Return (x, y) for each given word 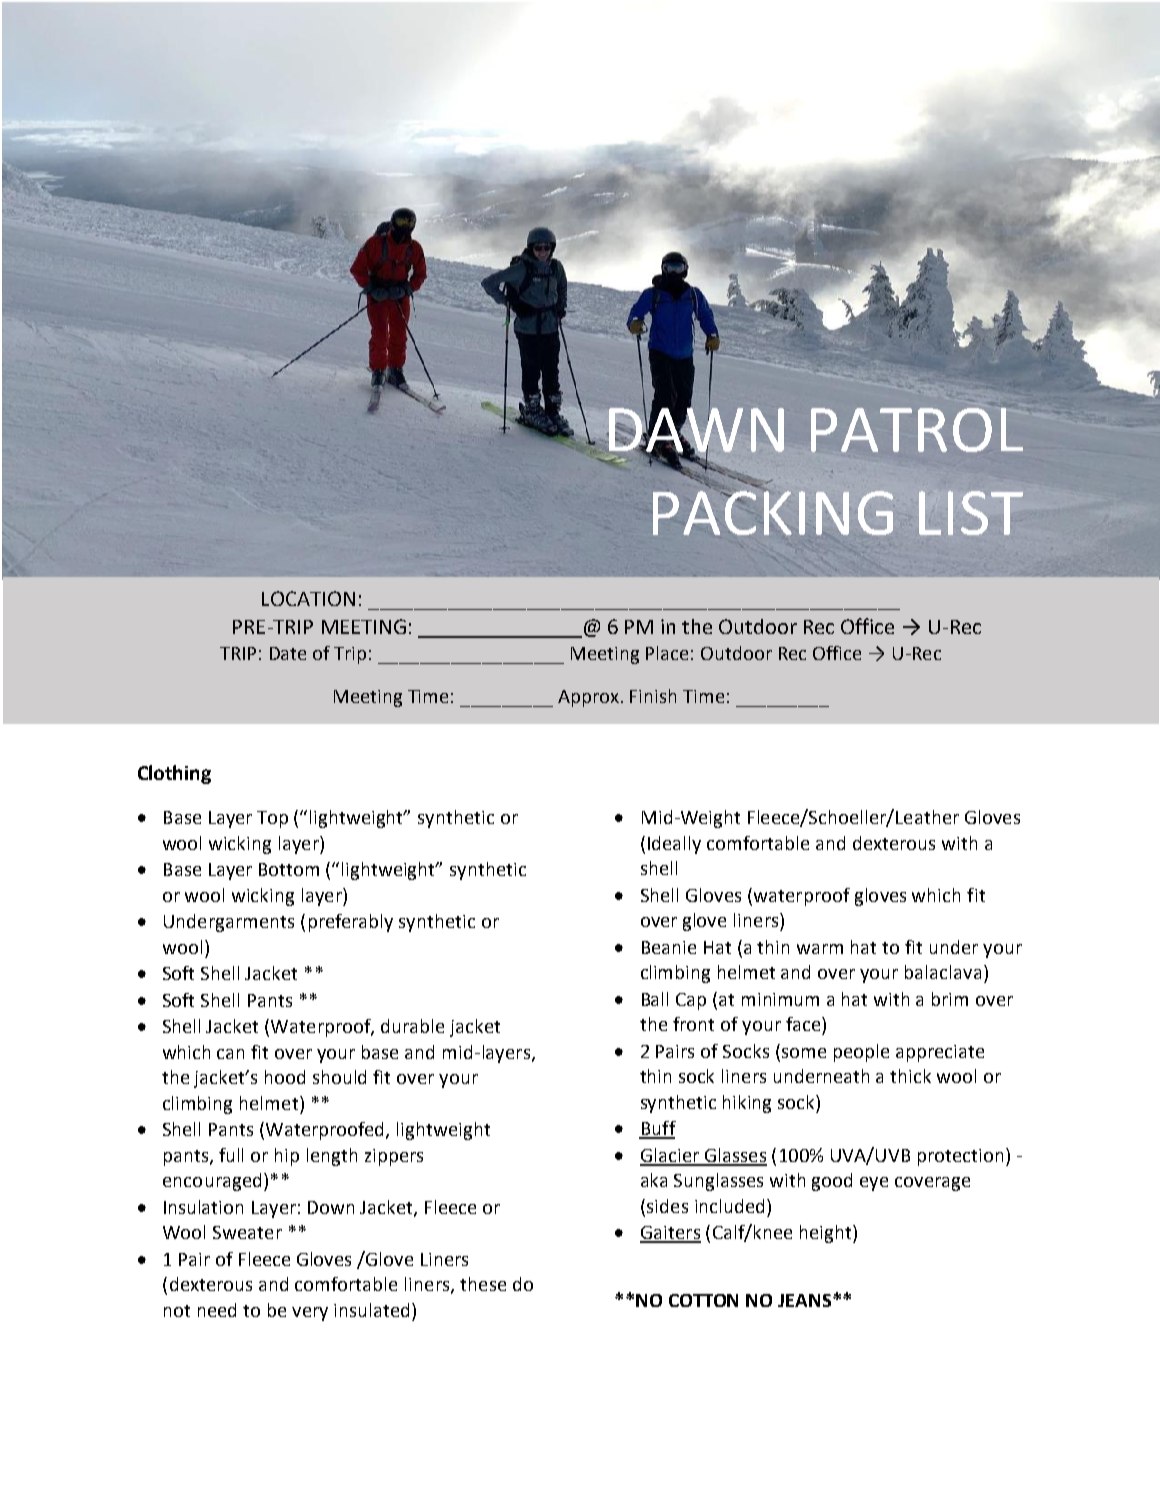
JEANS (806, 1300)
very (310, 1314)
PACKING (773, 513)
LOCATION (308, 598)
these (483, 1284)
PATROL (917, 430)
